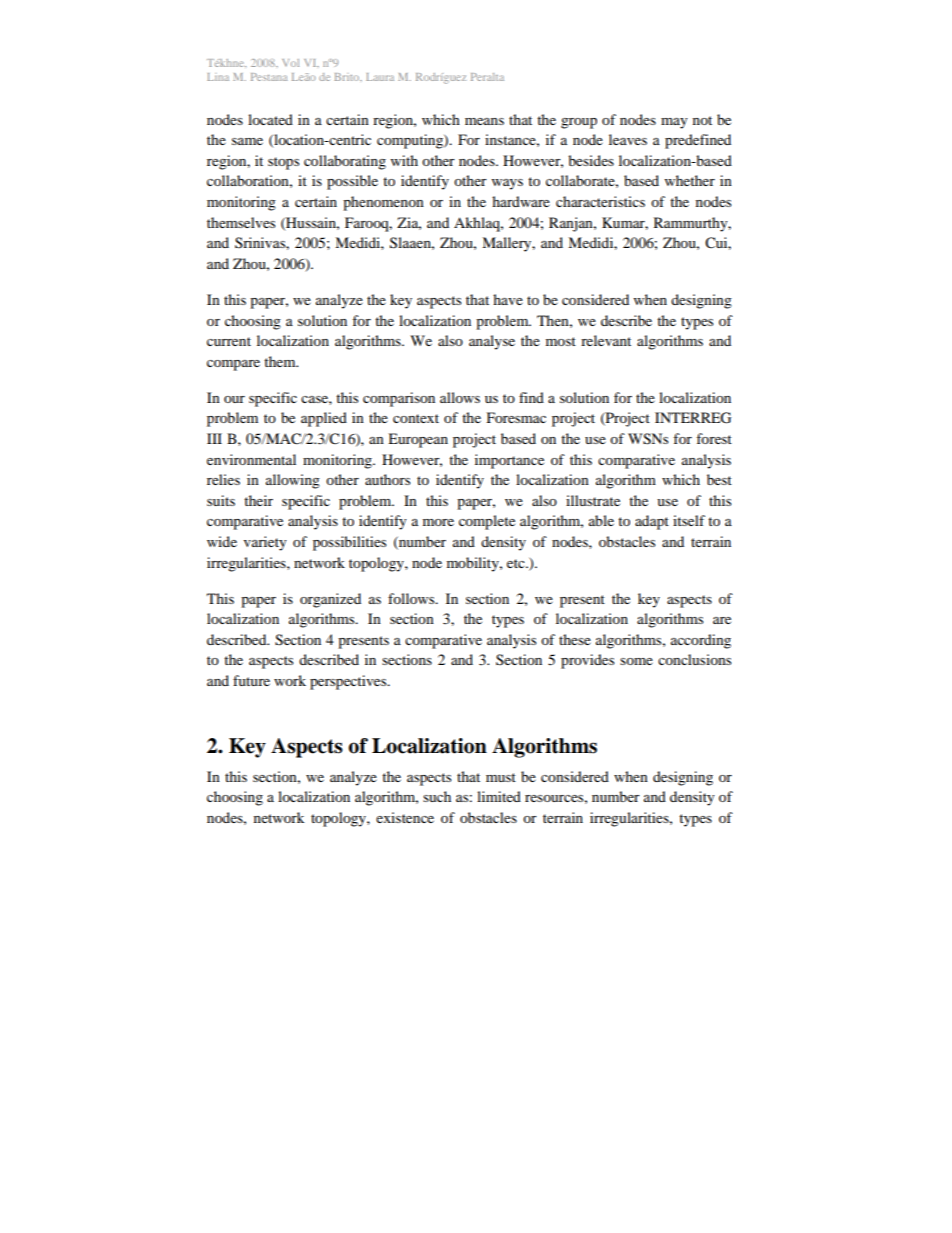 The width and height of the screenshot is (952, 1233). Describe the element at coordinates (674, 123) in the screenshot. I see `may` at that location.
